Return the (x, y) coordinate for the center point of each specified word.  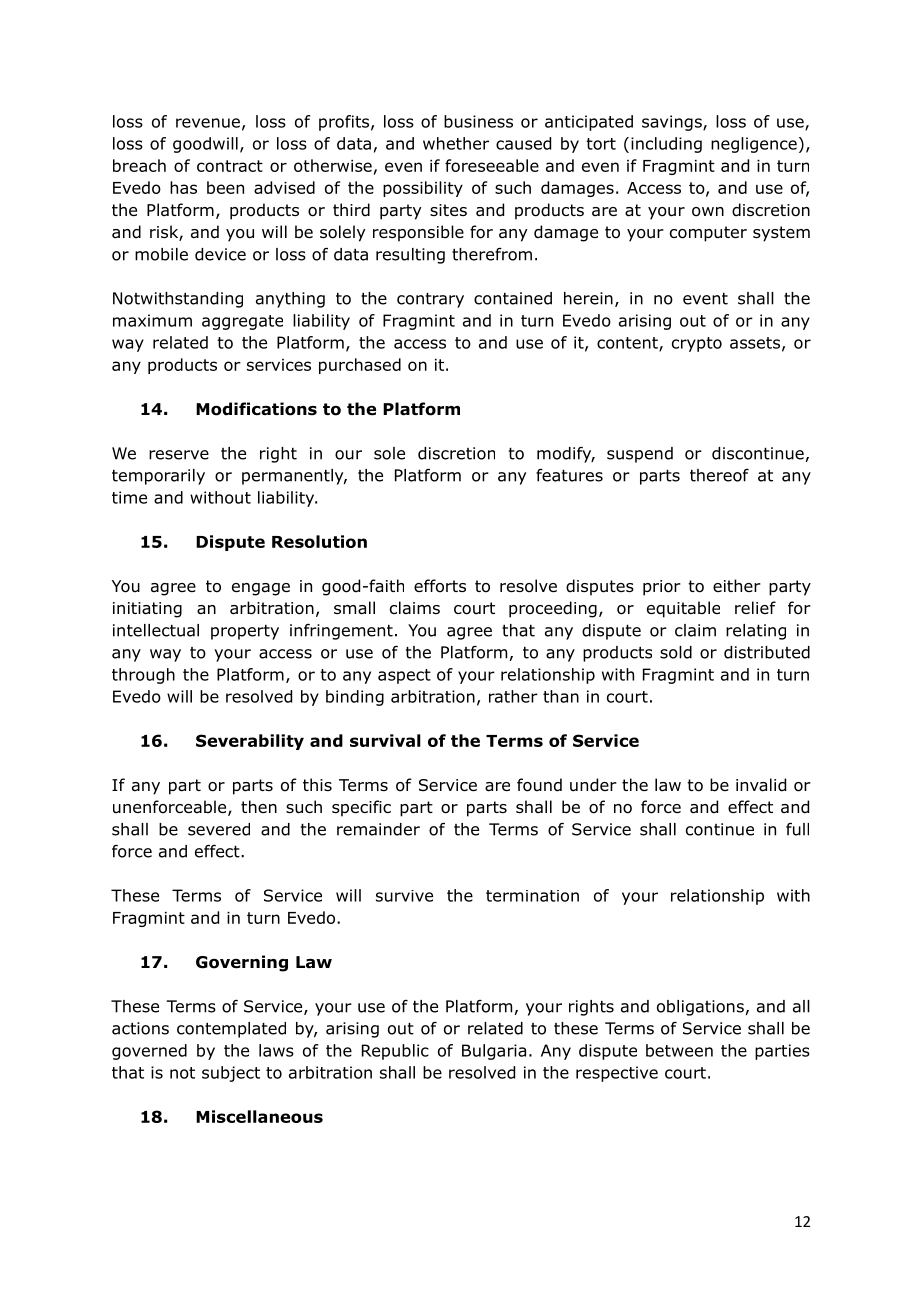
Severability (250, 742)
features (569, 475)
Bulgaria (494, 1052)
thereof (719, 475)
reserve (179, 455)
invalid (761, 785)
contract (230, 166)
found (539, 785)
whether (456, 143)
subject (231, 1074)
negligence (754, 145)
